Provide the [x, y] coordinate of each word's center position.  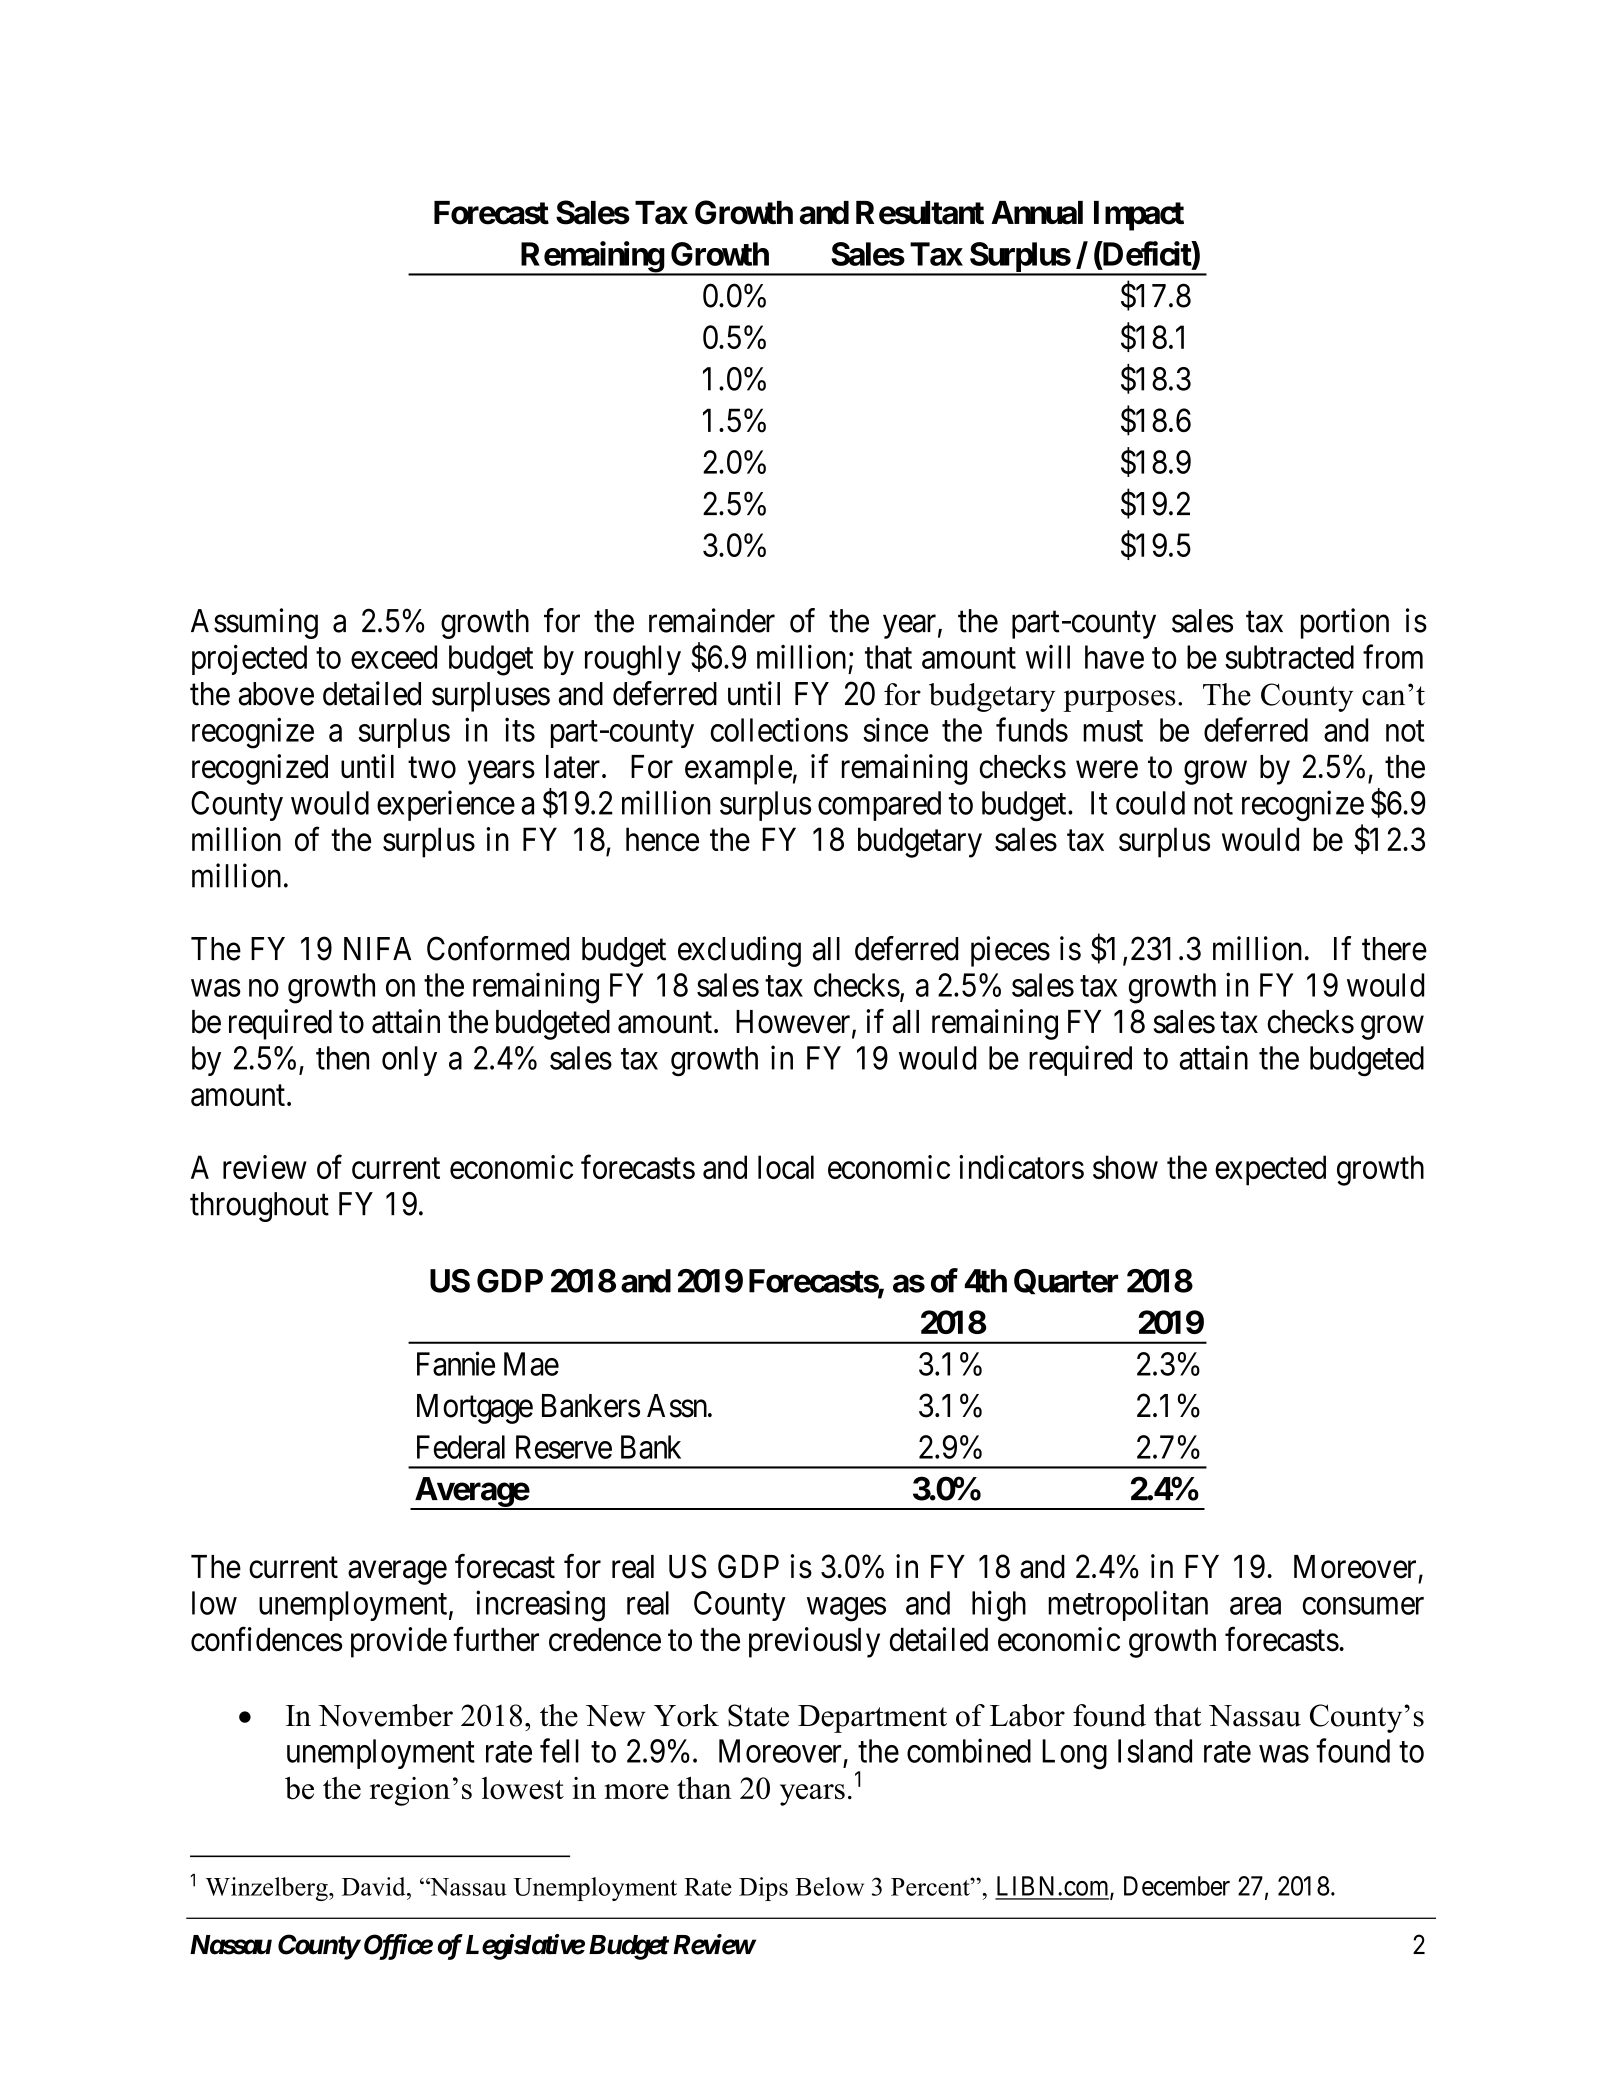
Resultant [920, 213]
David [375, 1886]
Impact [1139, 216]
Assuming [254, 623]
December [1177, 1886]
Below [829, 1886]
